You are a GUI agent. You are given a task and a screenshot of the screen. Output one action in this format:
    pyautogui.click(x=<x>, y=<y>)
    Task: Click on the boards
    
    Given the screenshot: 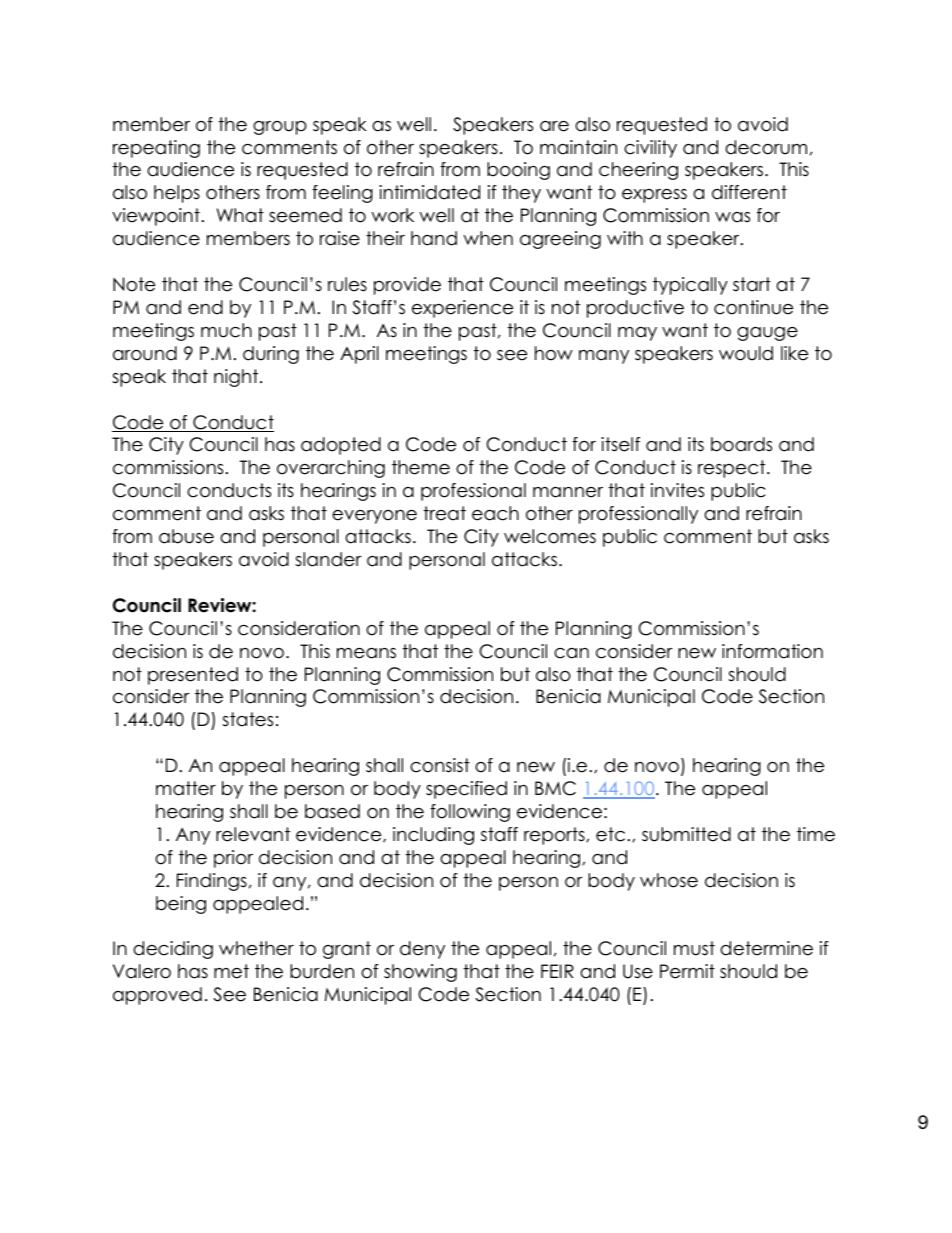 What is the action you would take?
    pyautogui.click(x=741, y=444)
